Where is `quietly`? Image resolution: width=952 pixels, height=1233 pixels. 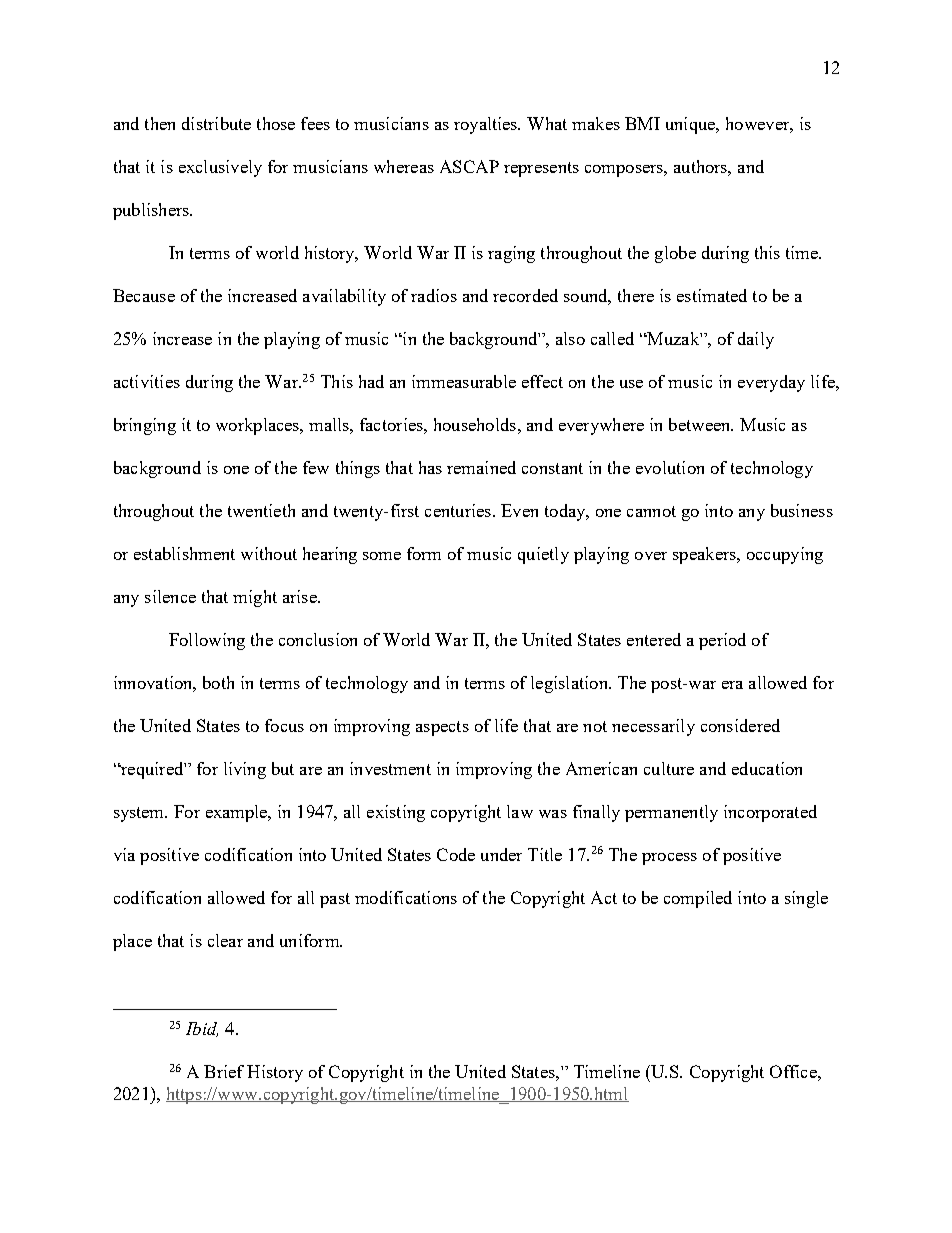 quietly is located at coordinates (543, 555).
